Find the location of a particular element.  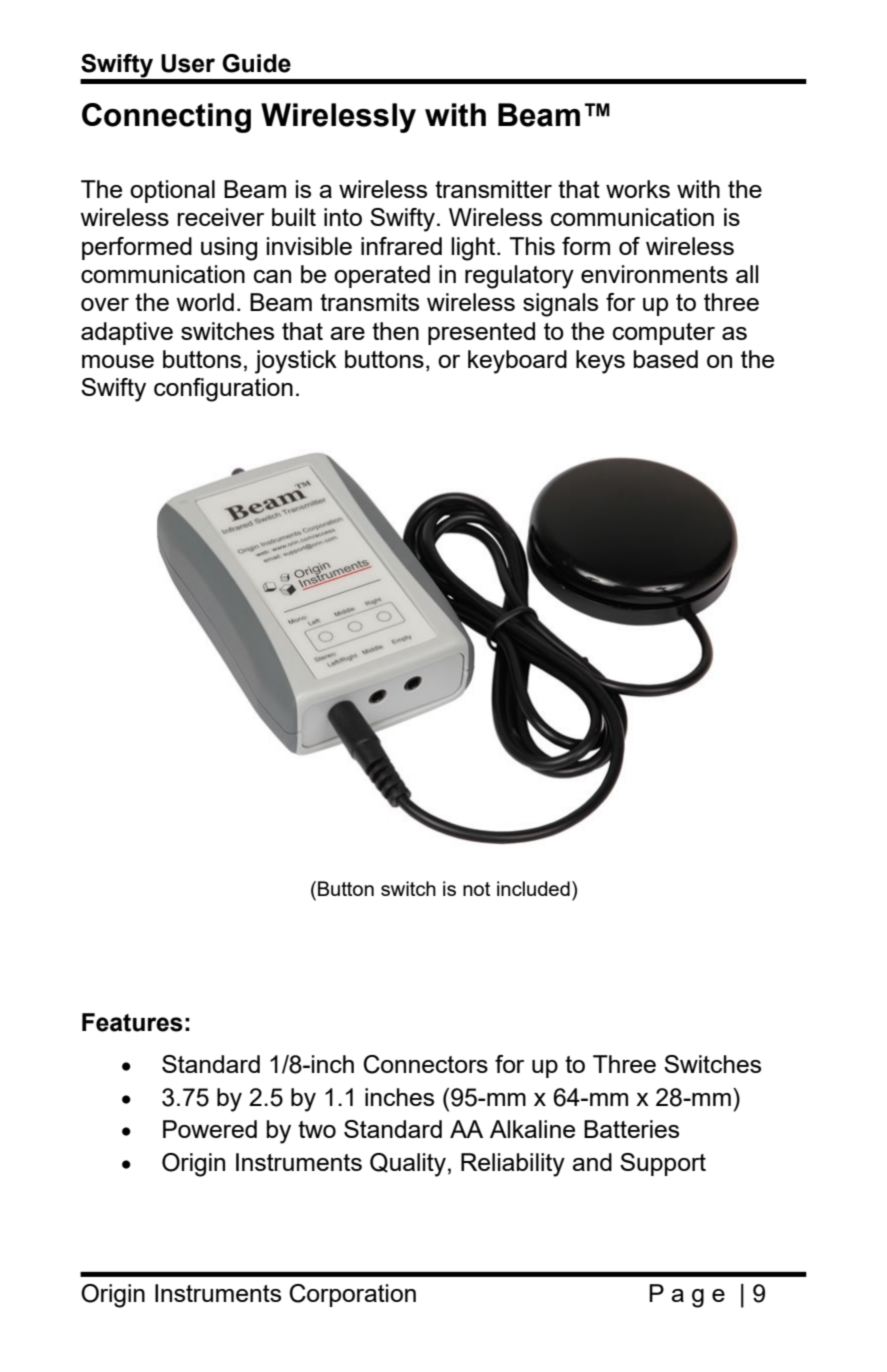

included is located at coordinates (533, 888).
